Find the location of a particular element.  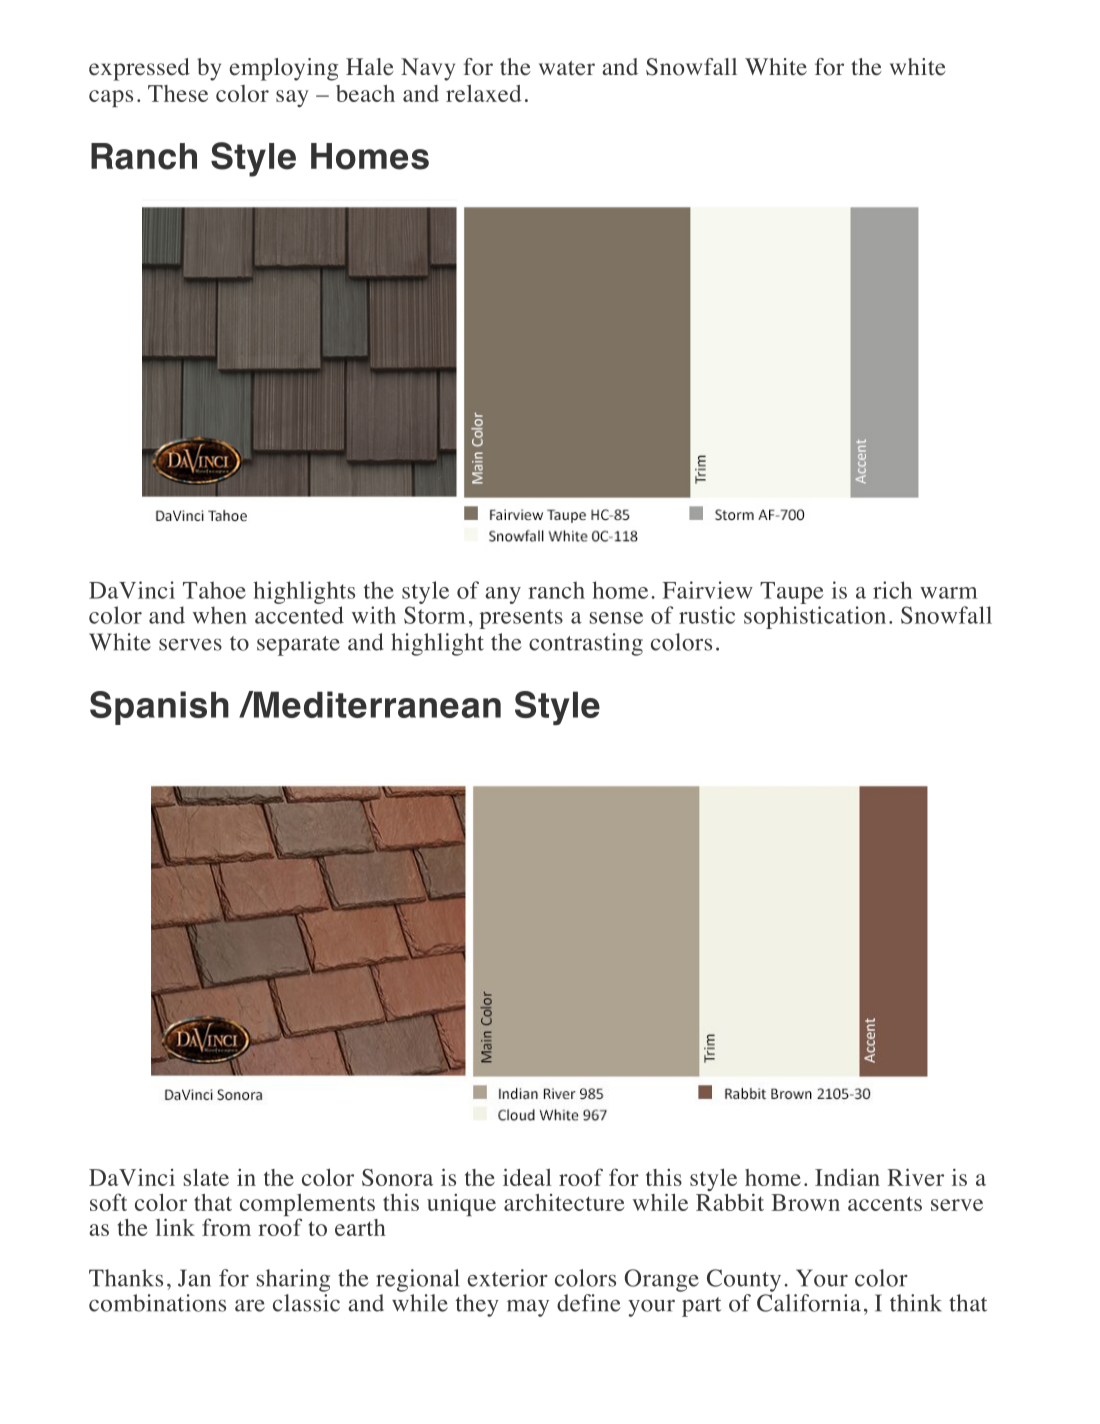

These is located at coordinates (178, 93).
